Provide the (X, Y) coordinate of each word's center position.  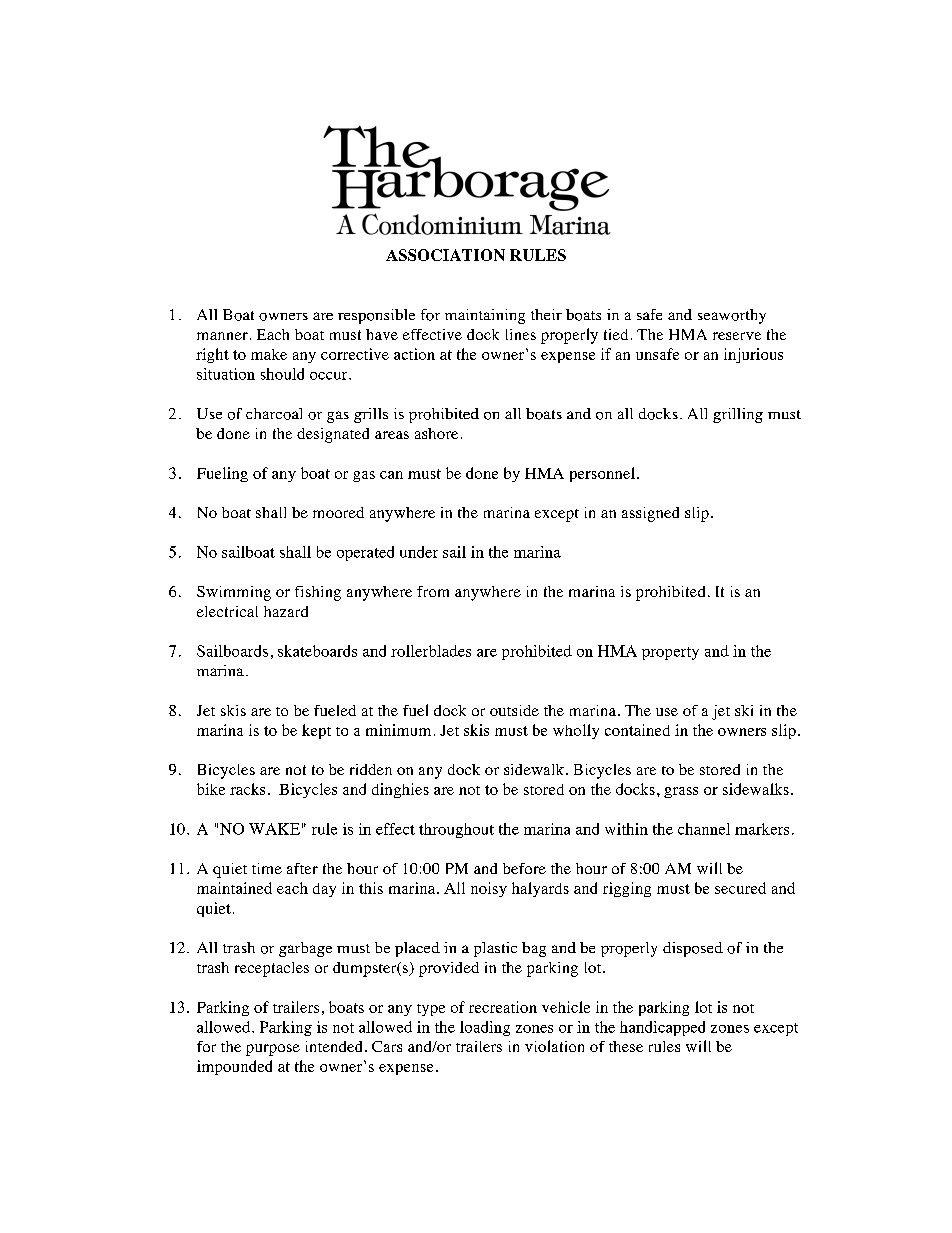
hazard (286, 611)
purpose (273, 1050)
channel (704, 829)
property (670, 653)
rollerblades (431, 651)
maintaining (485, 316)
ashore (436, 433)
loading (485, 1028)
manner (222, 336)
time (267, 868)
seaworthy (732, 316)
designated (333, 435)
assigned (650, 514)
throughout (456, 830)
